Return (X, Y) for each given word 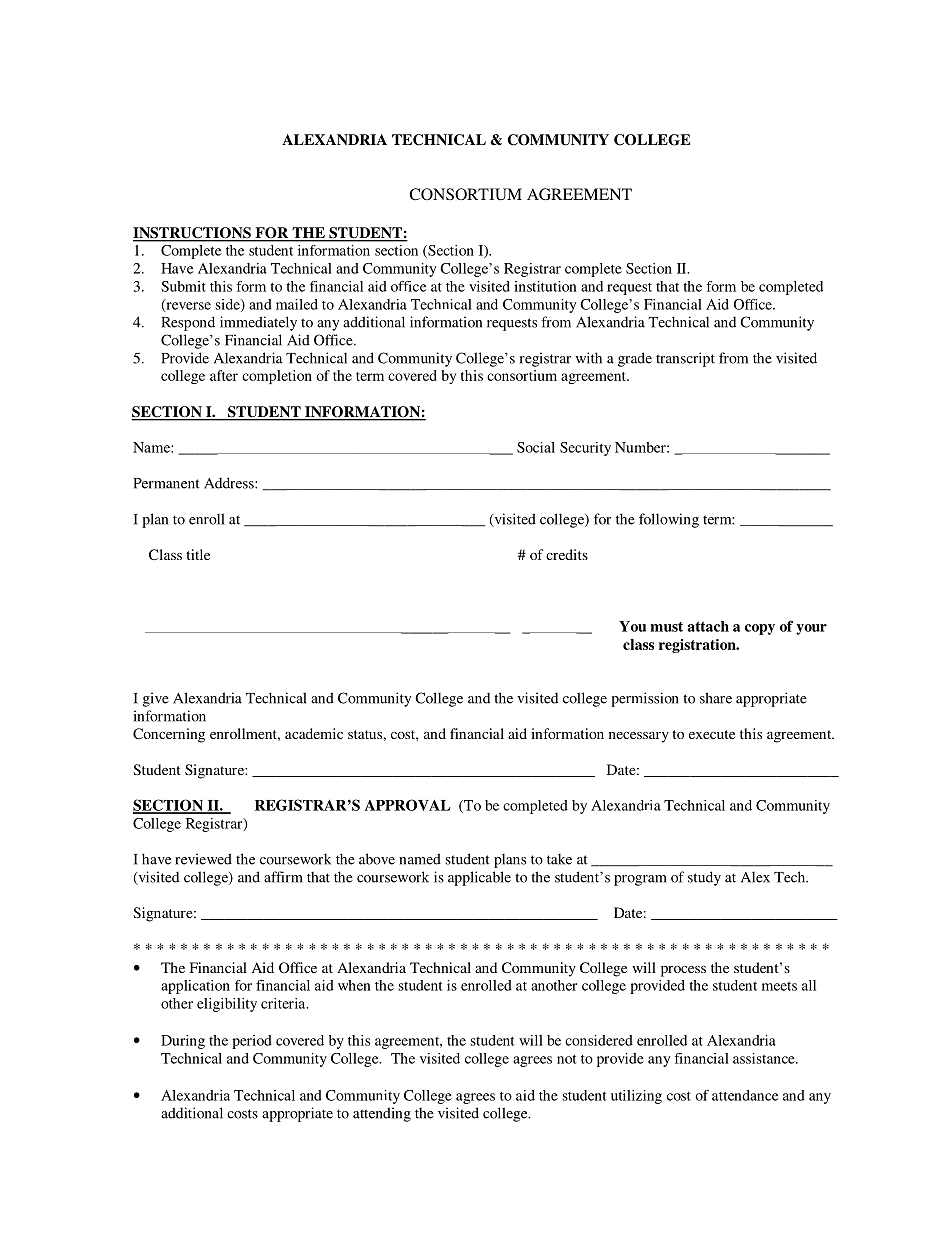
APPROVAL (407, 805)
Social (536, 447)
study (704, 878)
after (224, 375)
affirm (283, 877)
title (198, 554)
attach (708, 626)
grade (635, 359)
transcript (685, 359)
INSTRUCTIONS (193, 234)
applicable (479, 878)
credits (567, 554)
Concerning (169, 735)
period (252, 1042)
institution (545, 286)
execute (712, 734)
